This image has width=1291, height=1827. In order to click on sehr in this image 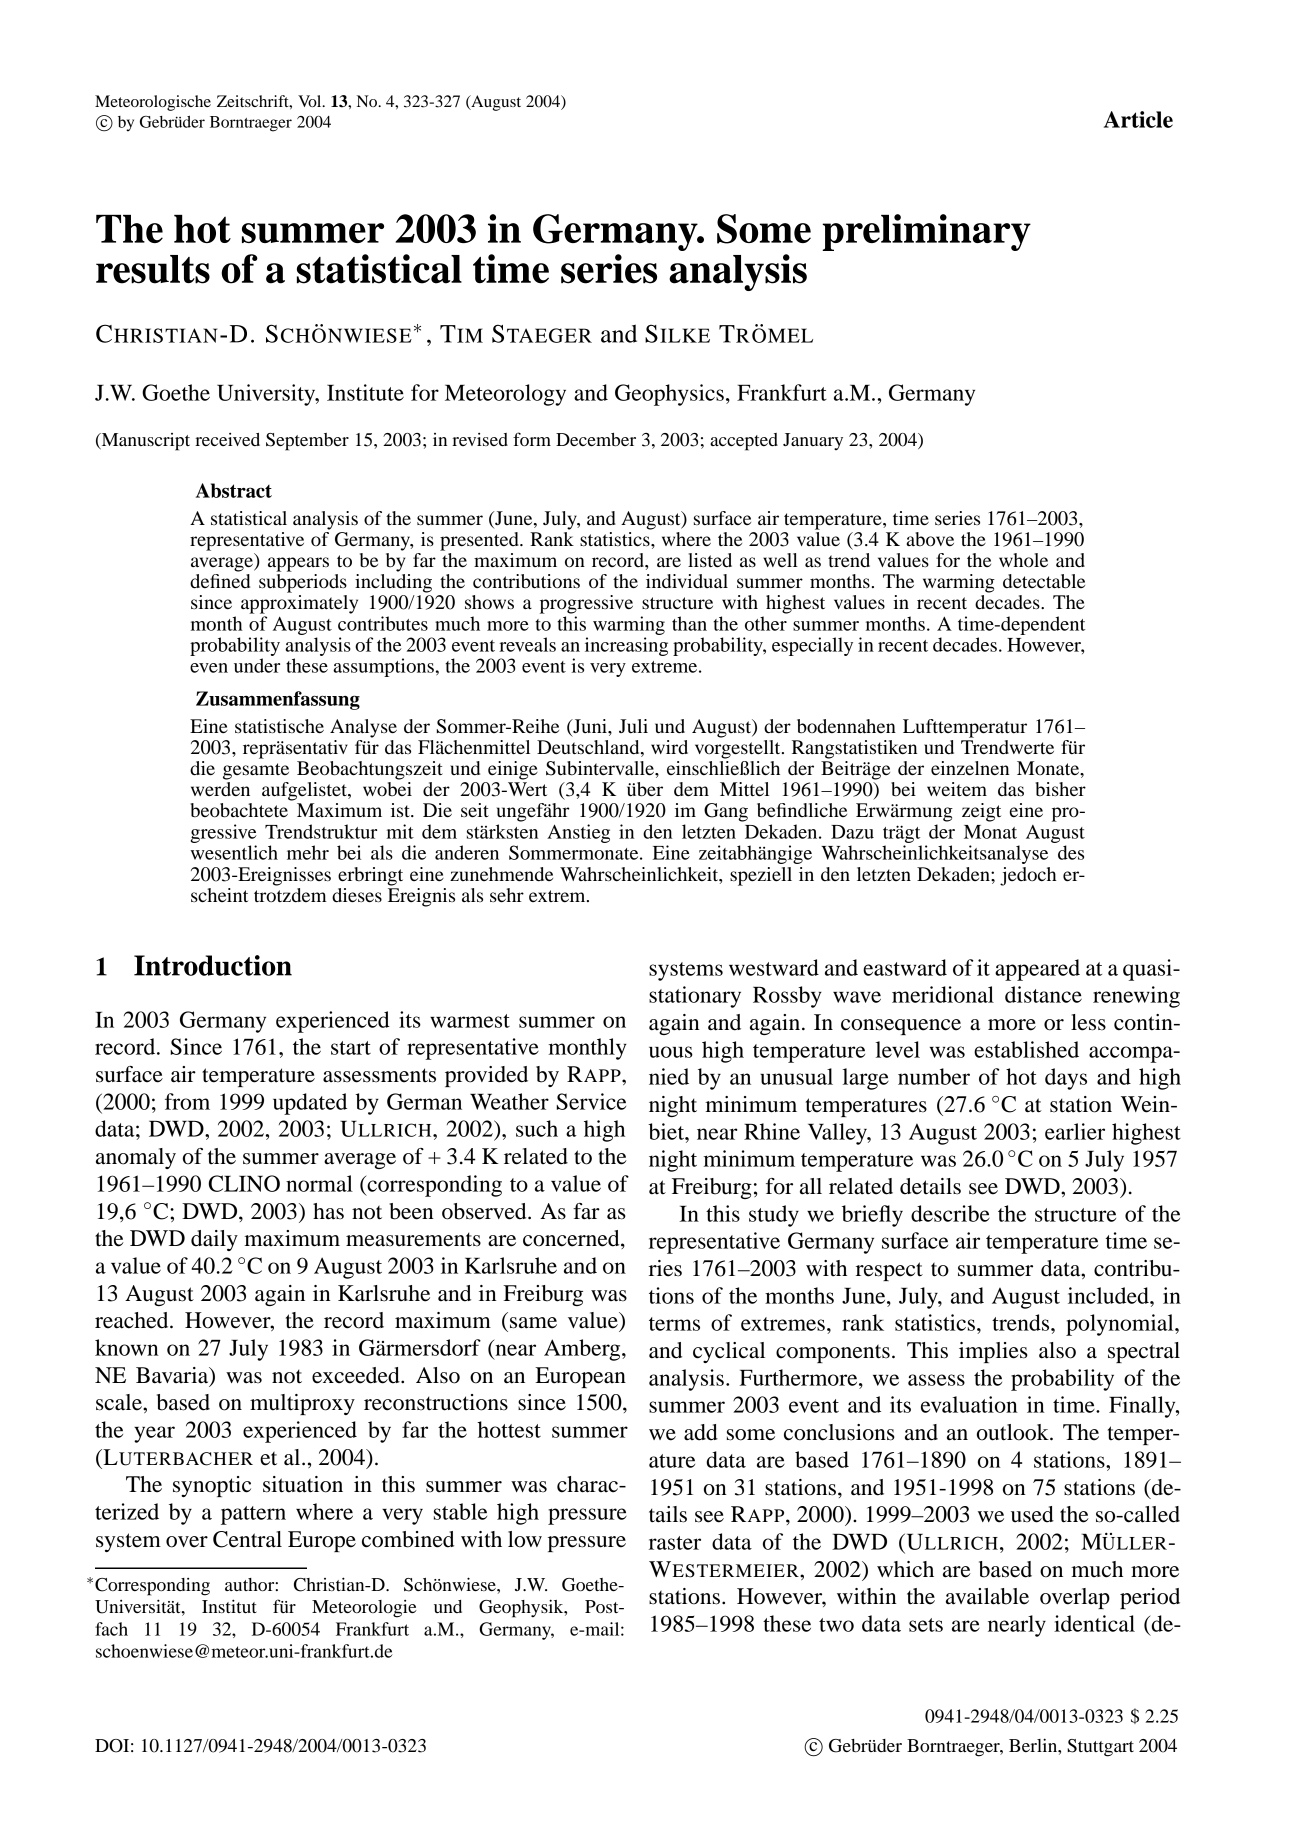, I will do `click(507, 895)`.
